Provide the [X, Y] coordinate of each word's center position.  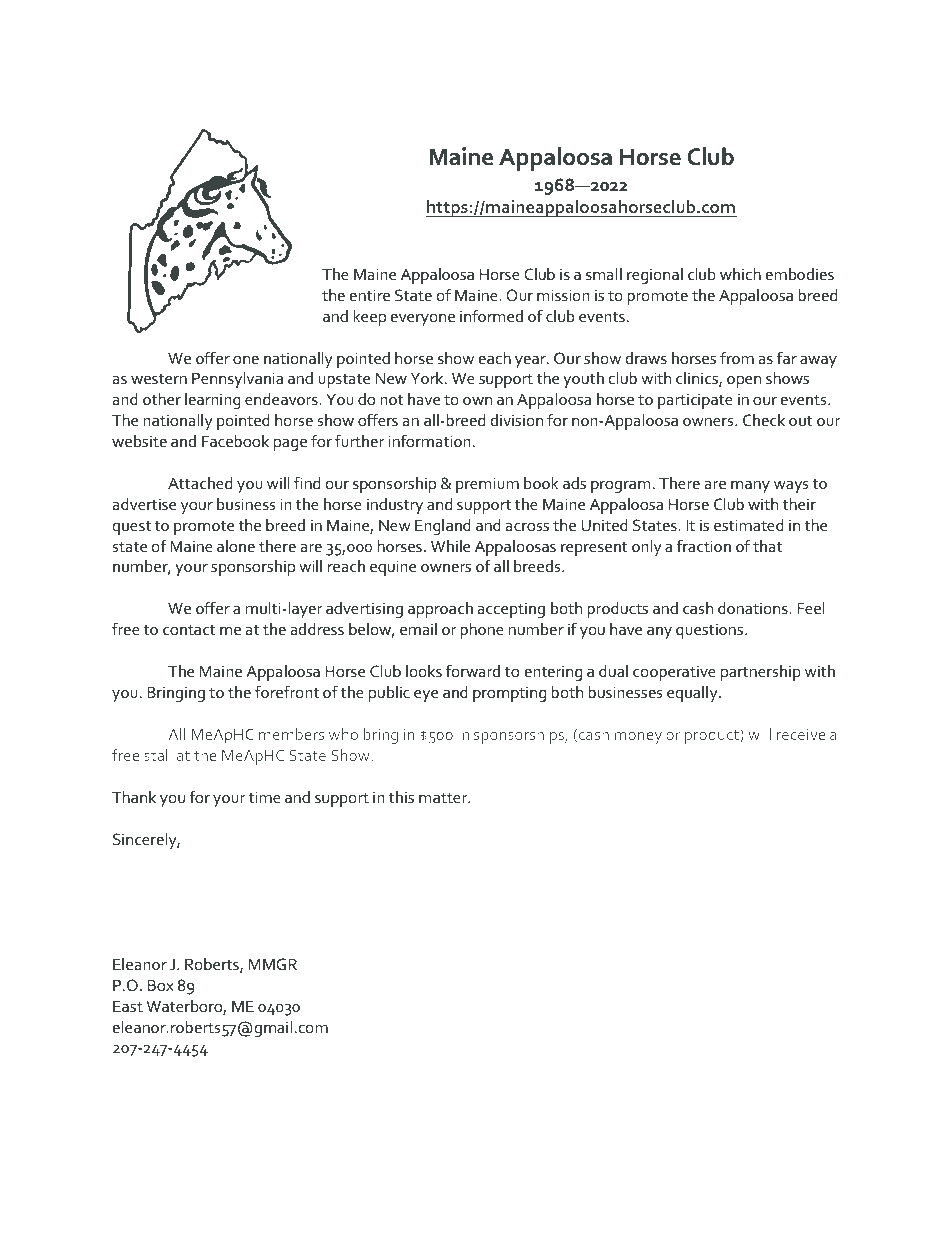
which [740, 274]
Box [161, 985]
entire [370, 295]
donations [754, 608]
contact [189, 630]
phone [482, 631]
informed [491, 315]
